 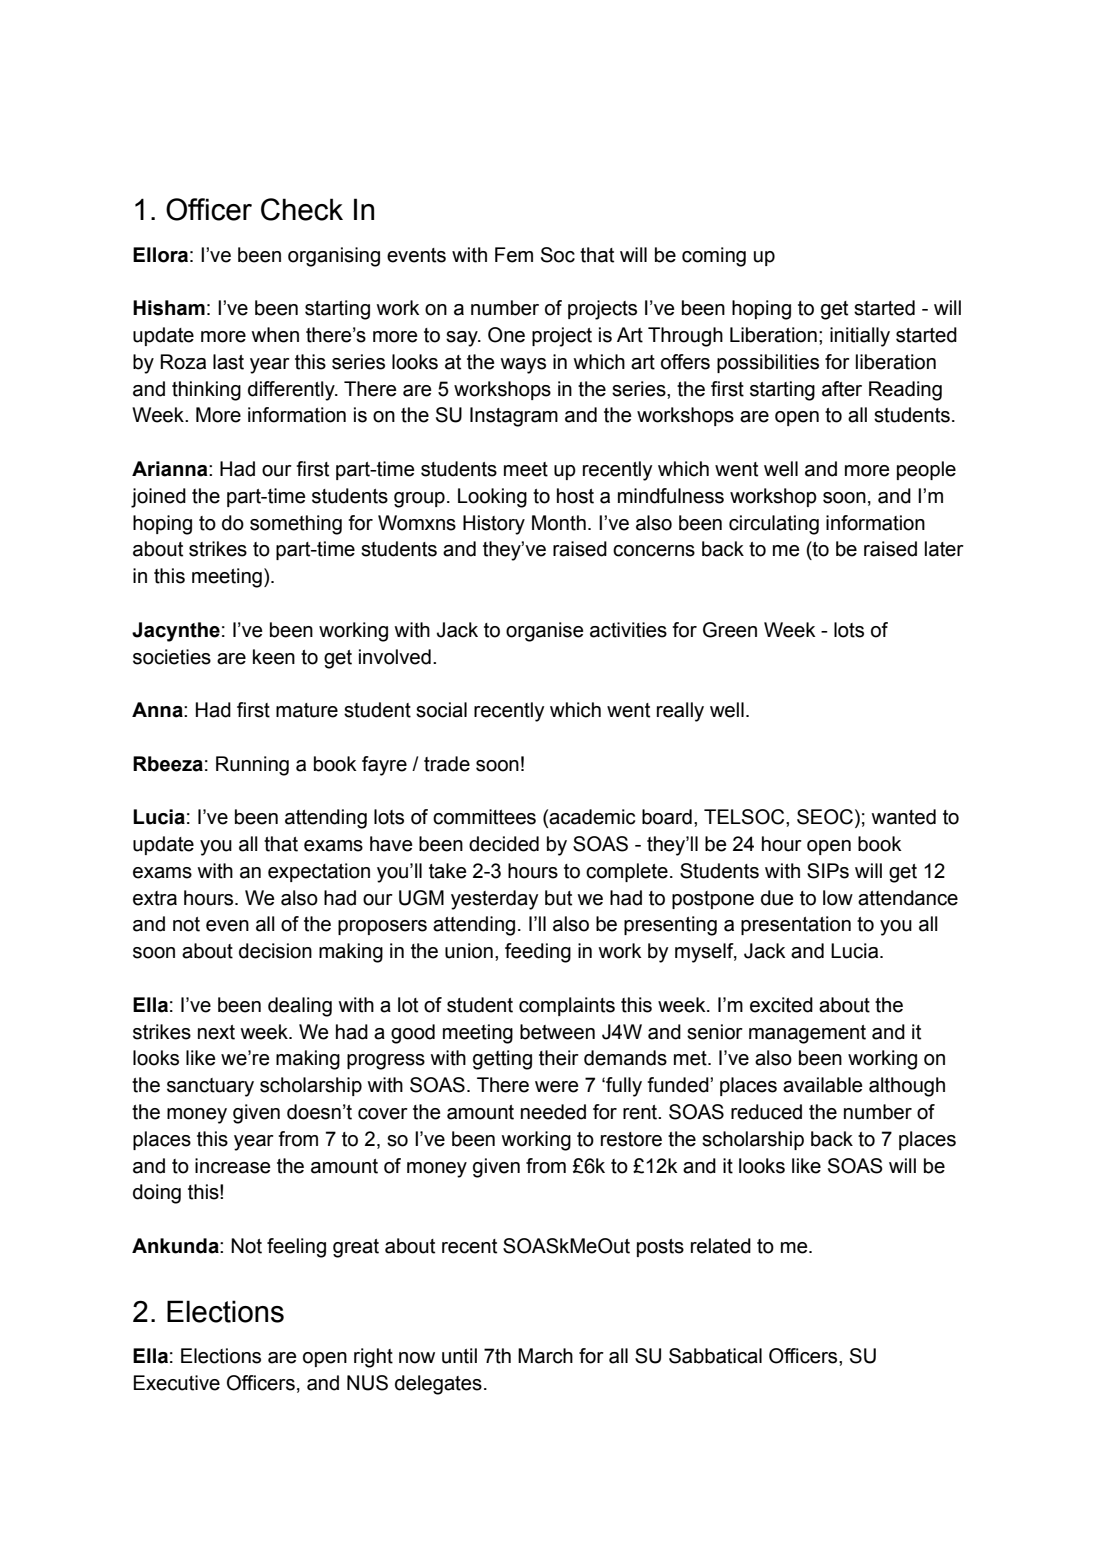 What do you see at coordinates (544, 632) in the document?
I see `organise` at bounding box center [544, 632].
